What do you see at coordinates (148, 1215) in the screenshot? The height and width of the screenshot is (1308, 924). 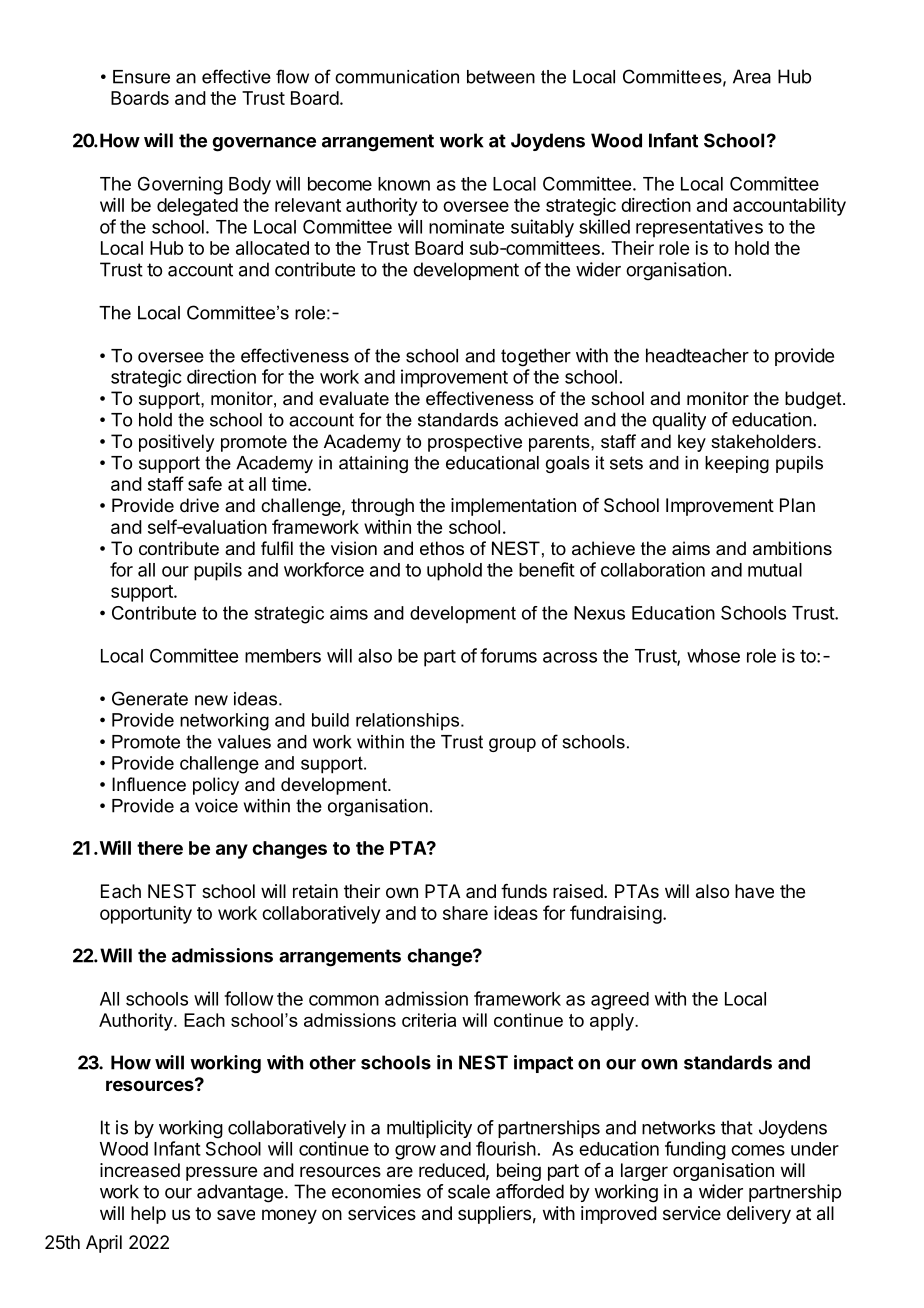 I see `help` at bounding box center [148, 1215].
